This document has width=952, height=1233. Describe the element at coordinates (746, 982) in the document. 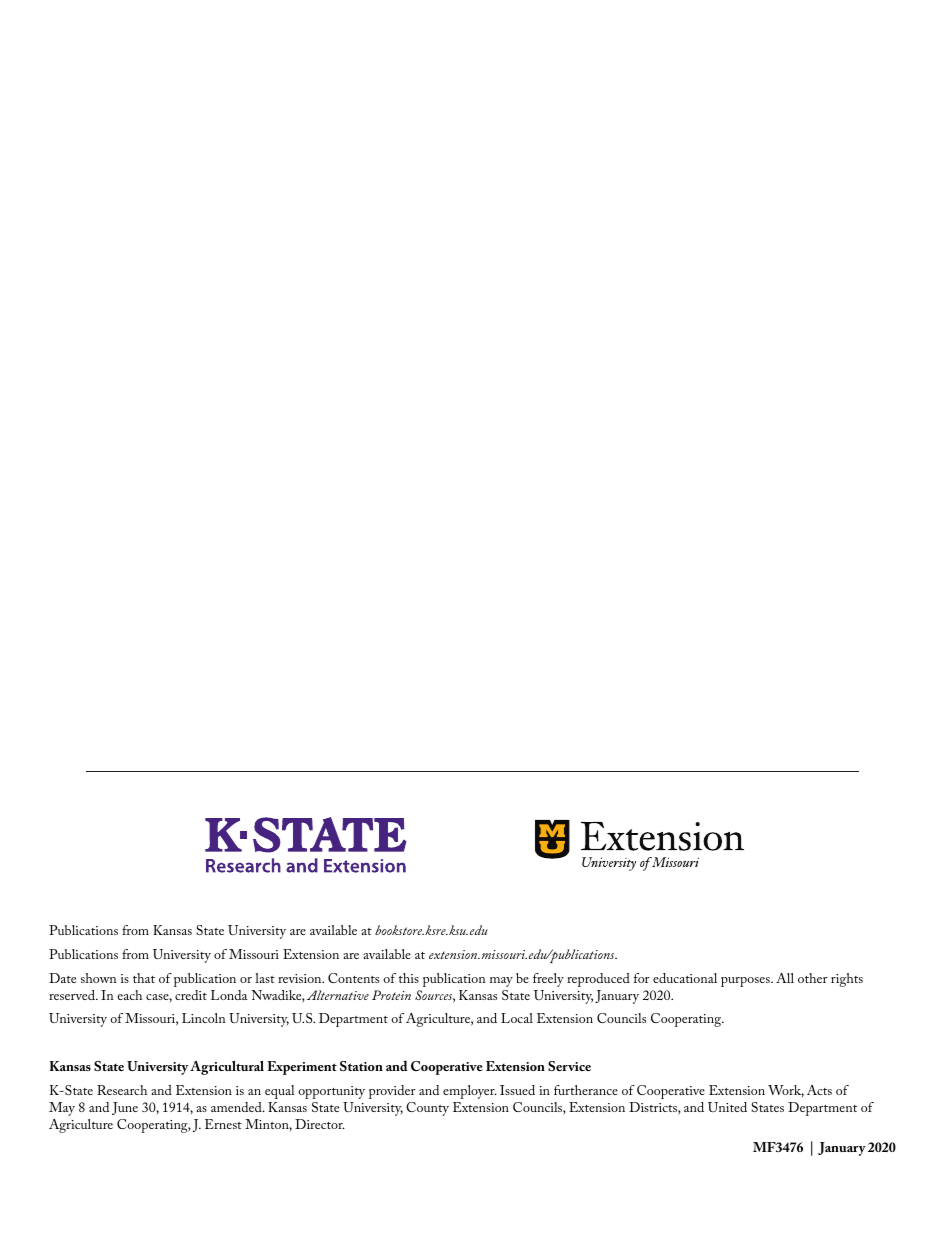

I see `purposes` at that location.
